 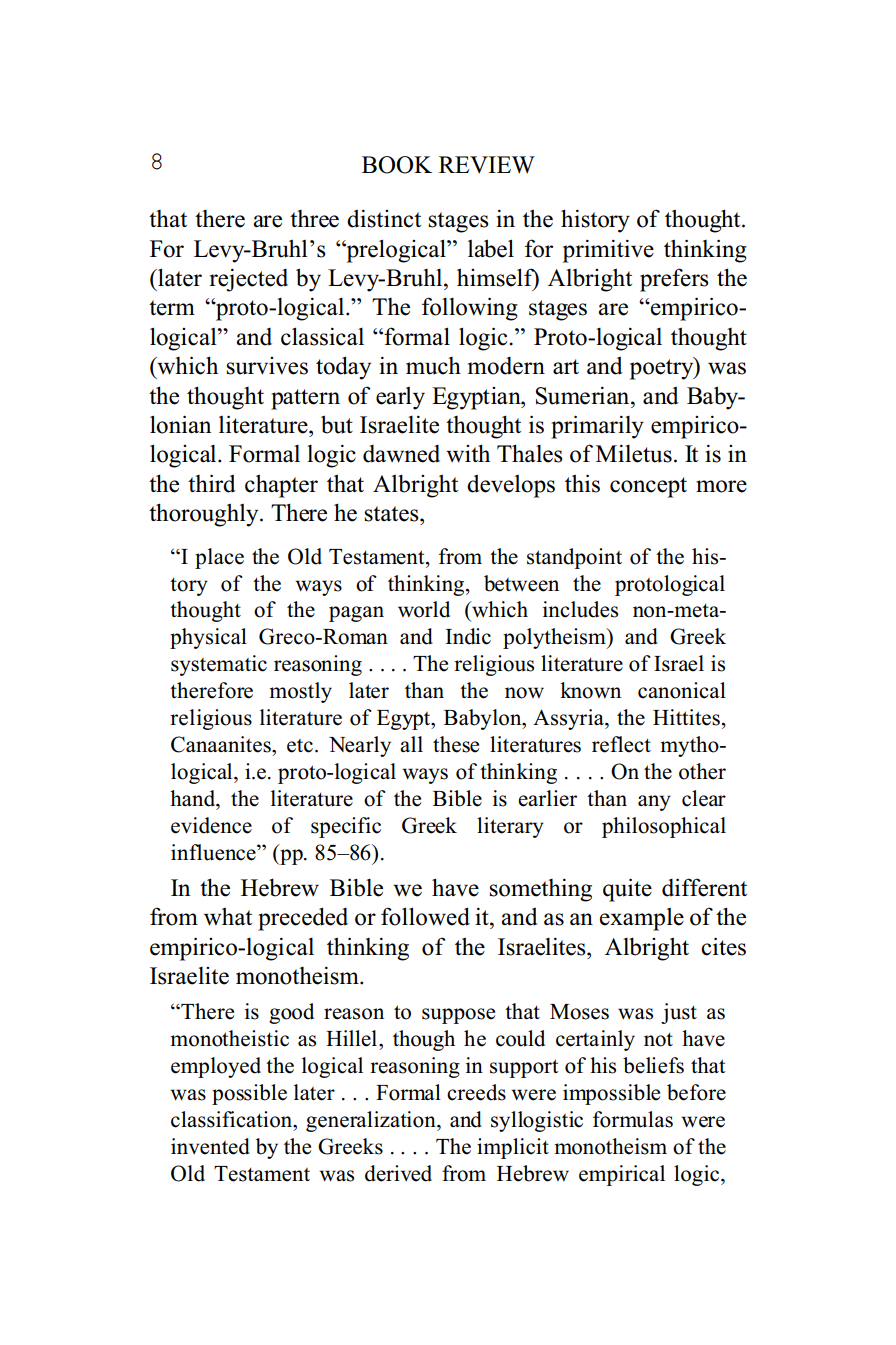 What do you see at coordinates (597, 427) in the screenshot?
I see `primarily` at bounding box center [597, 427].
